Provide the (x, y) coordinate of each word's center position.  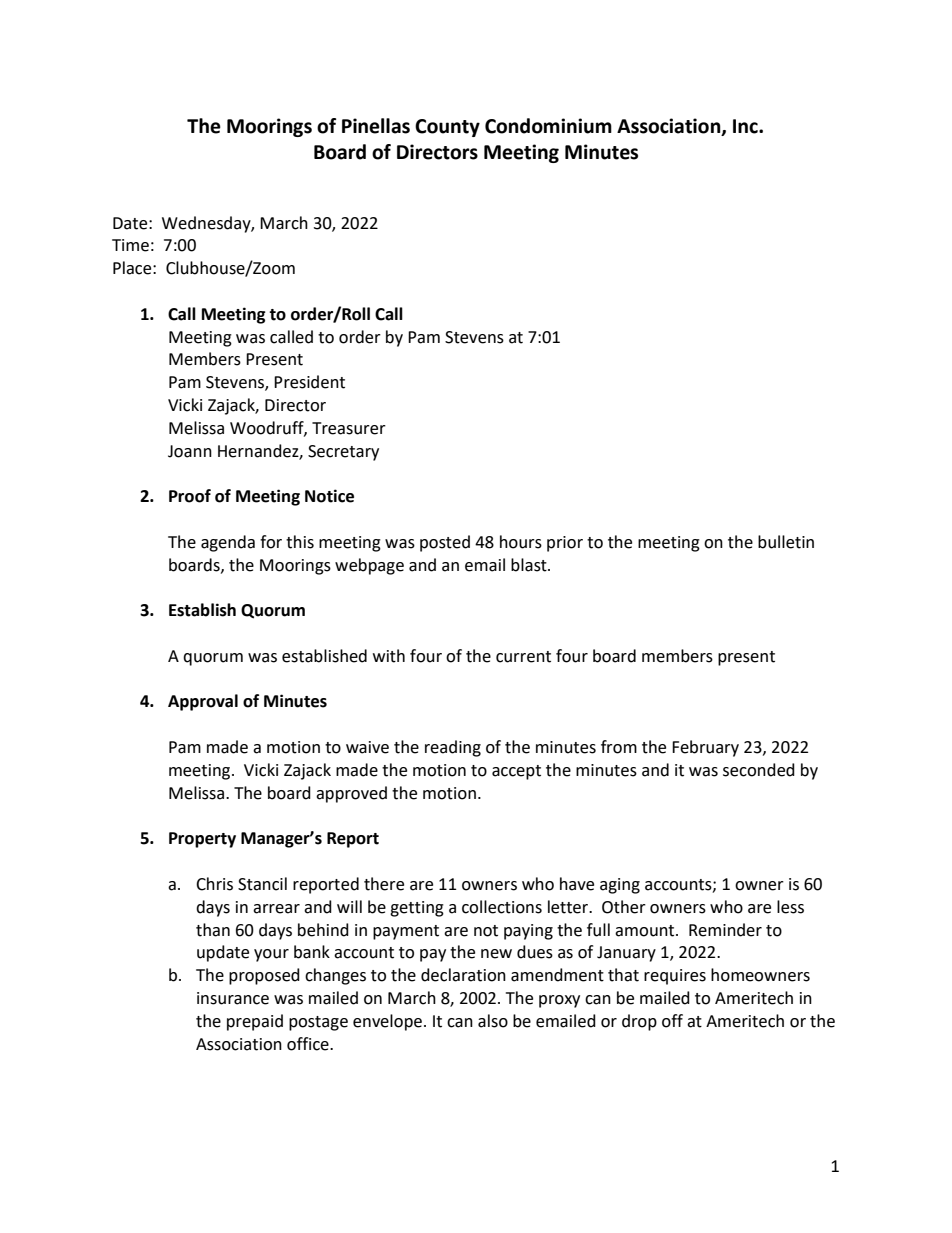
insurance (233, 998)
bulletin (786, 542)
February (705, 748)
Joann (190, 451)
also (493, 1021)
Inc (746, 126)
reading (453, 748)
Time (130, 245)
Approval (203, 702)
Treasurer (349, 428)
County (447, 128)
